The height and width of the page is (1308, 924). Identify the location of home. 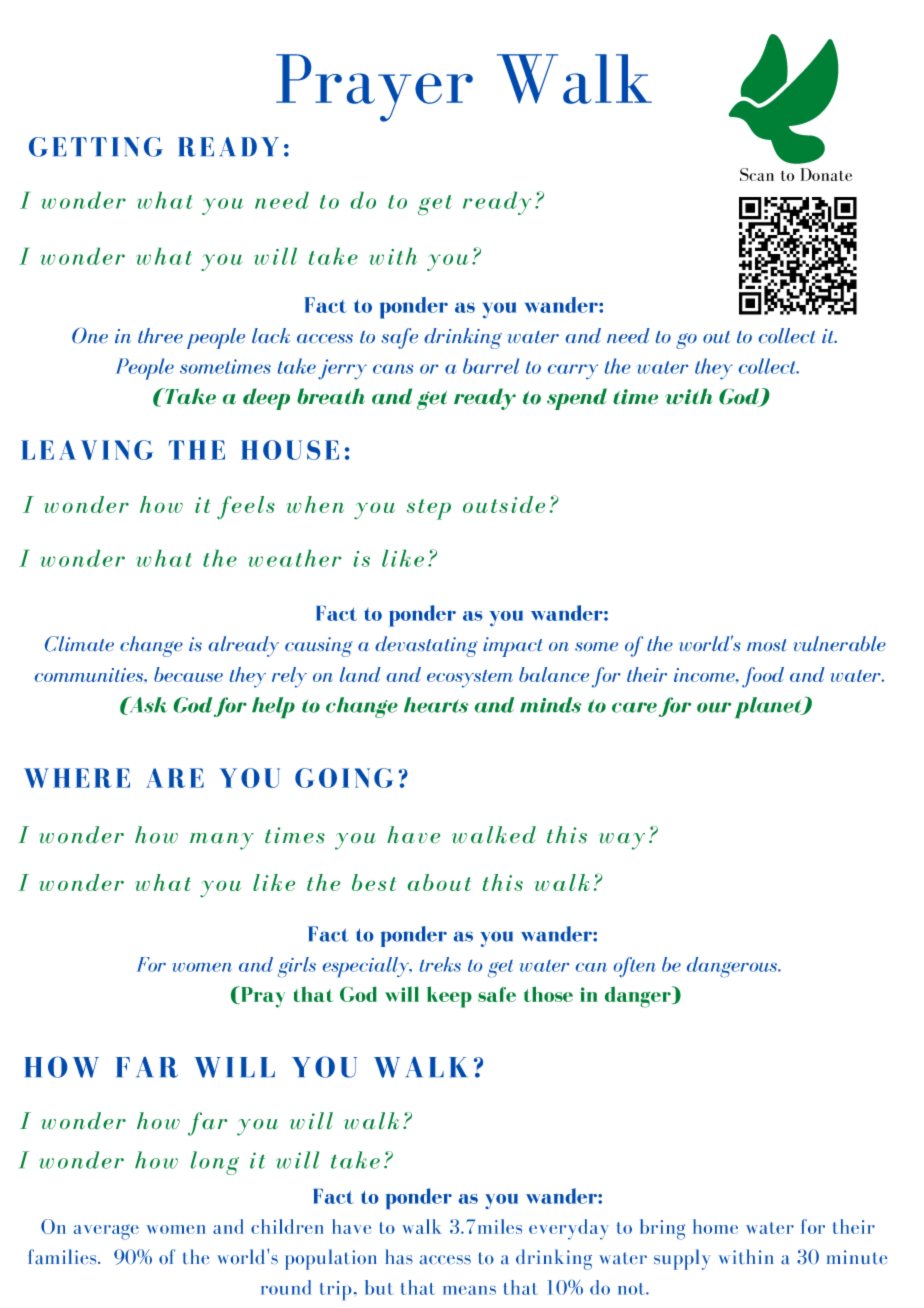
(715, 1226).
